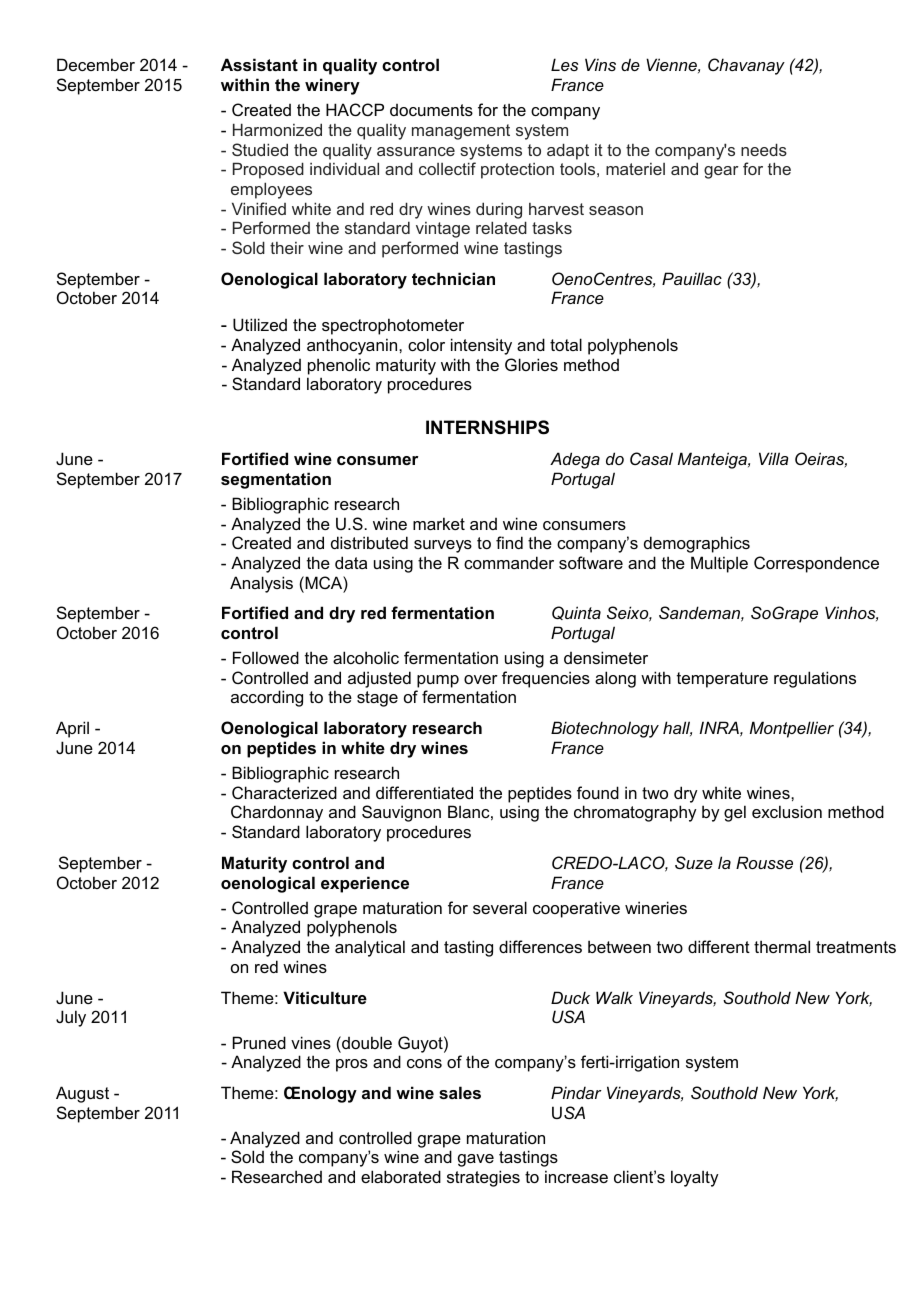 This image has width=924, height=1308. Describe the element at coordinates (721, 172) in the image. I see `gear` at that location.
